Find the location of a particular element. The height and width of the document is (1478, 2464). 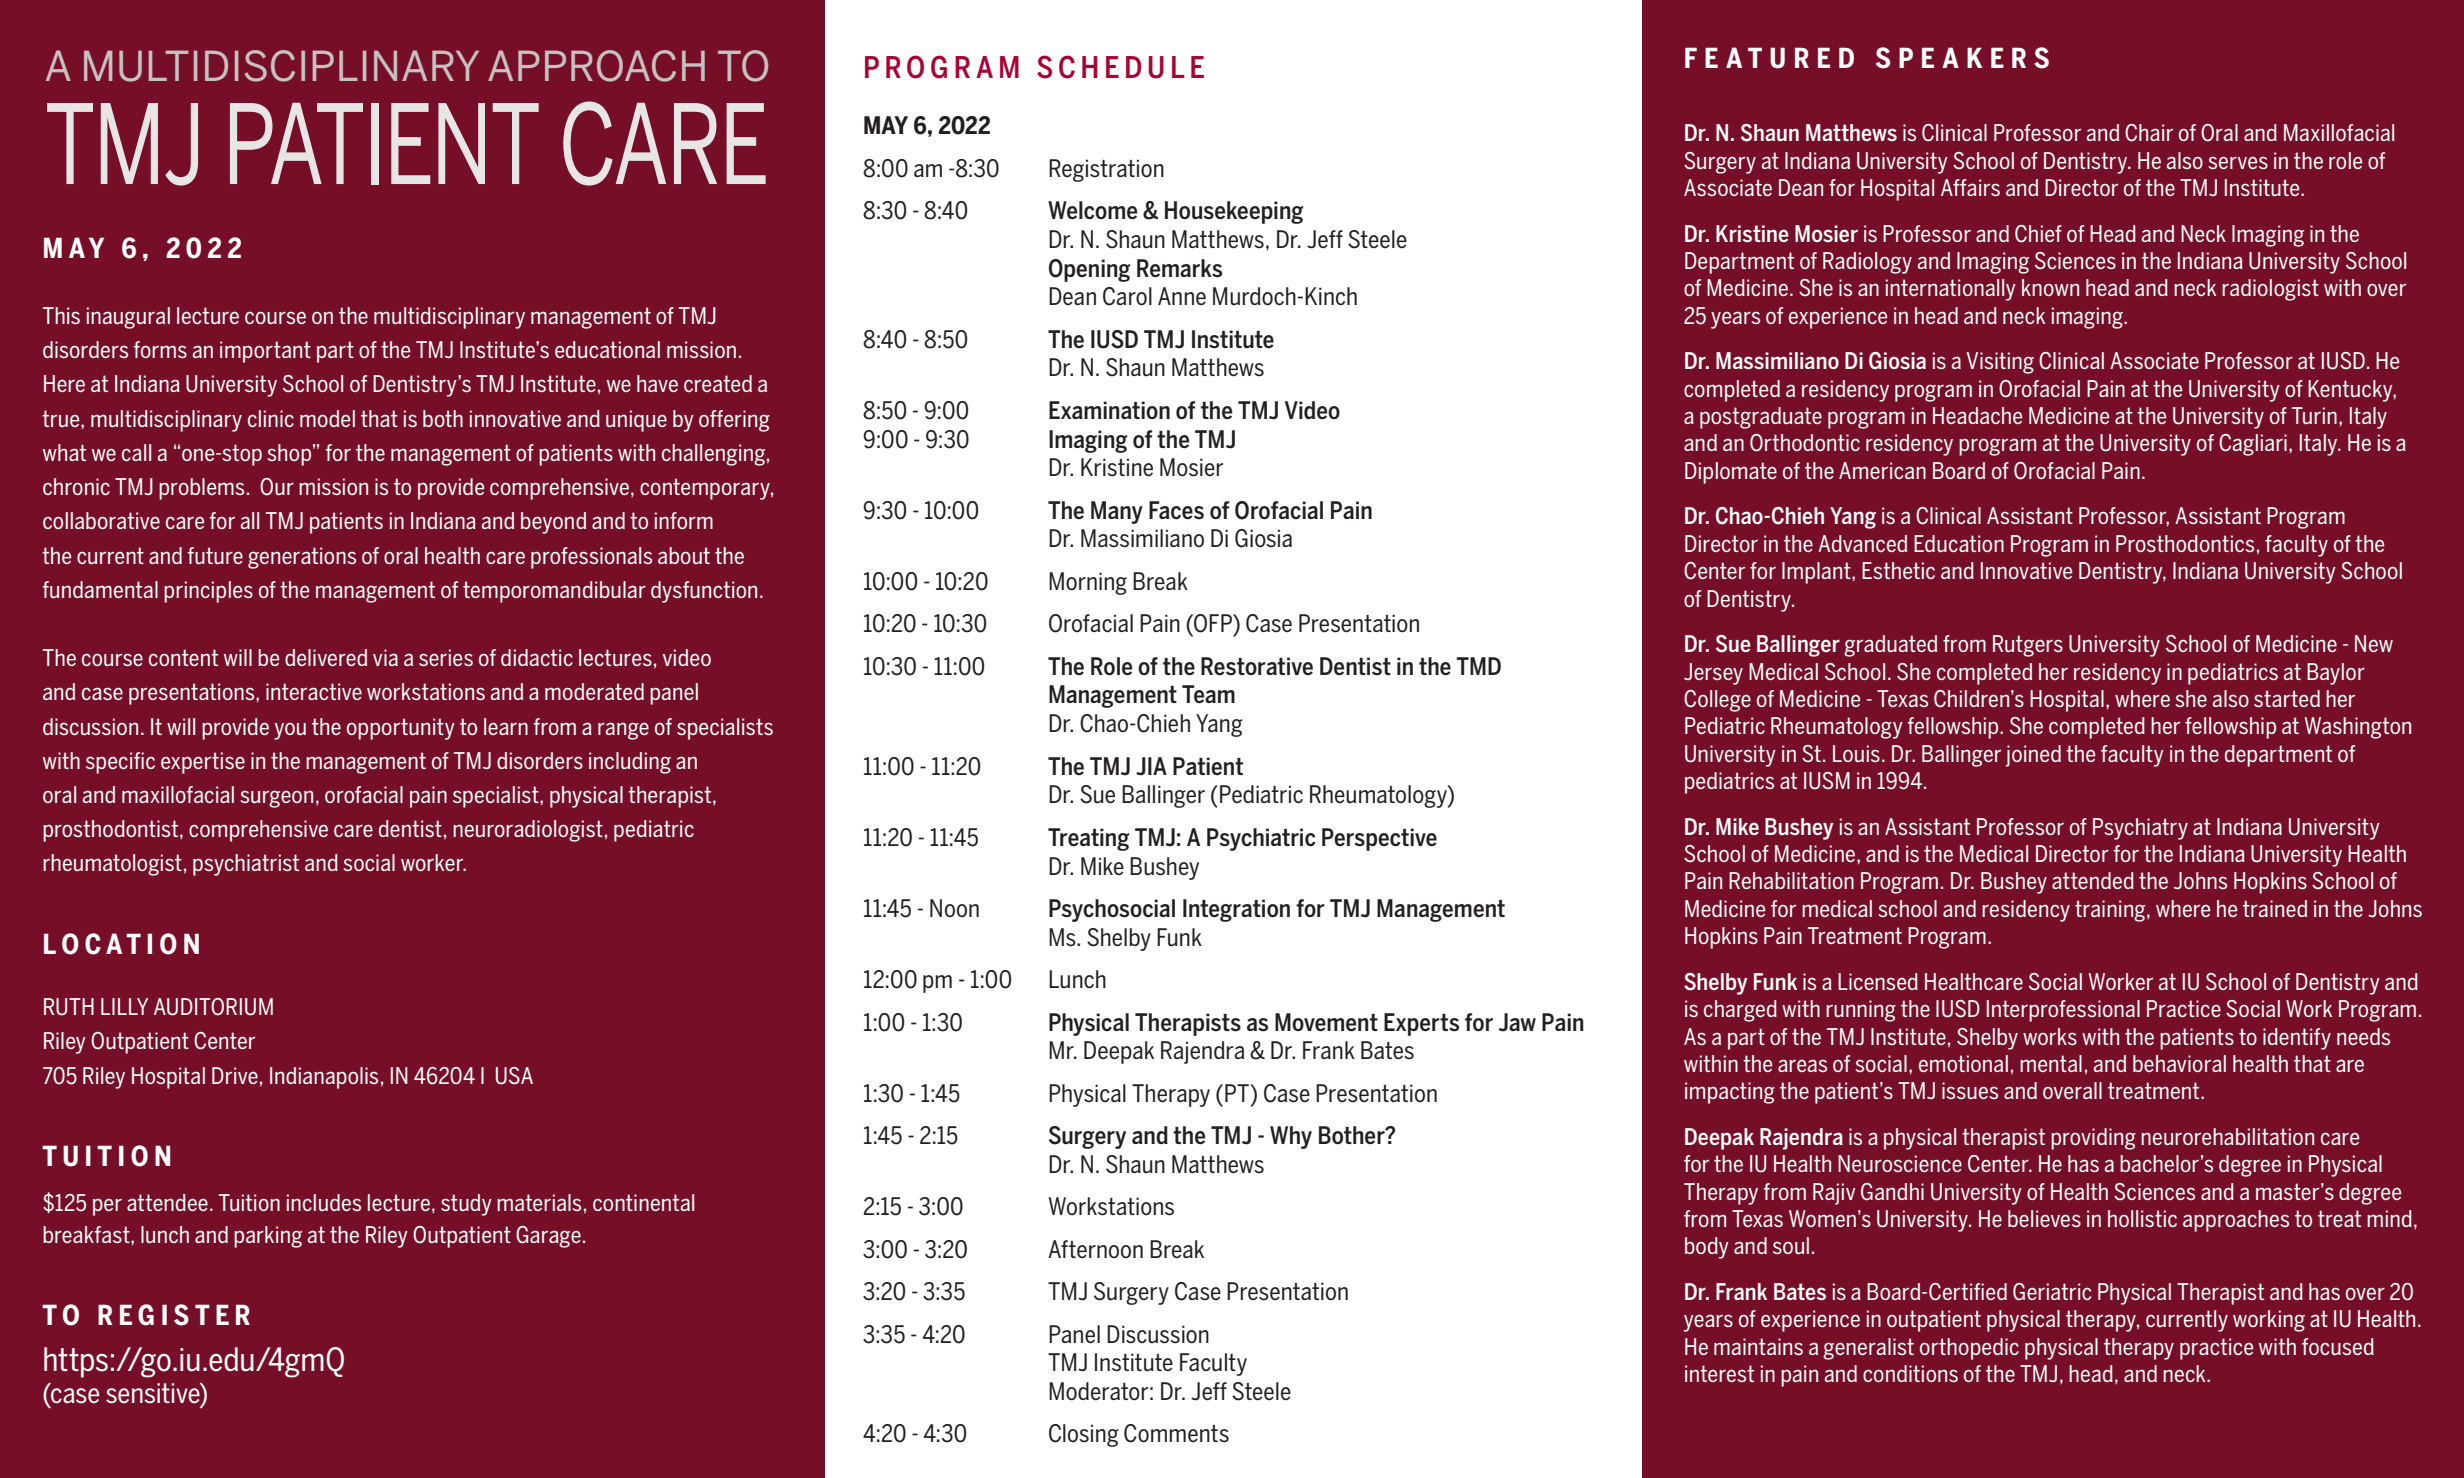

JIA is located at coordinates (1151, 766).
